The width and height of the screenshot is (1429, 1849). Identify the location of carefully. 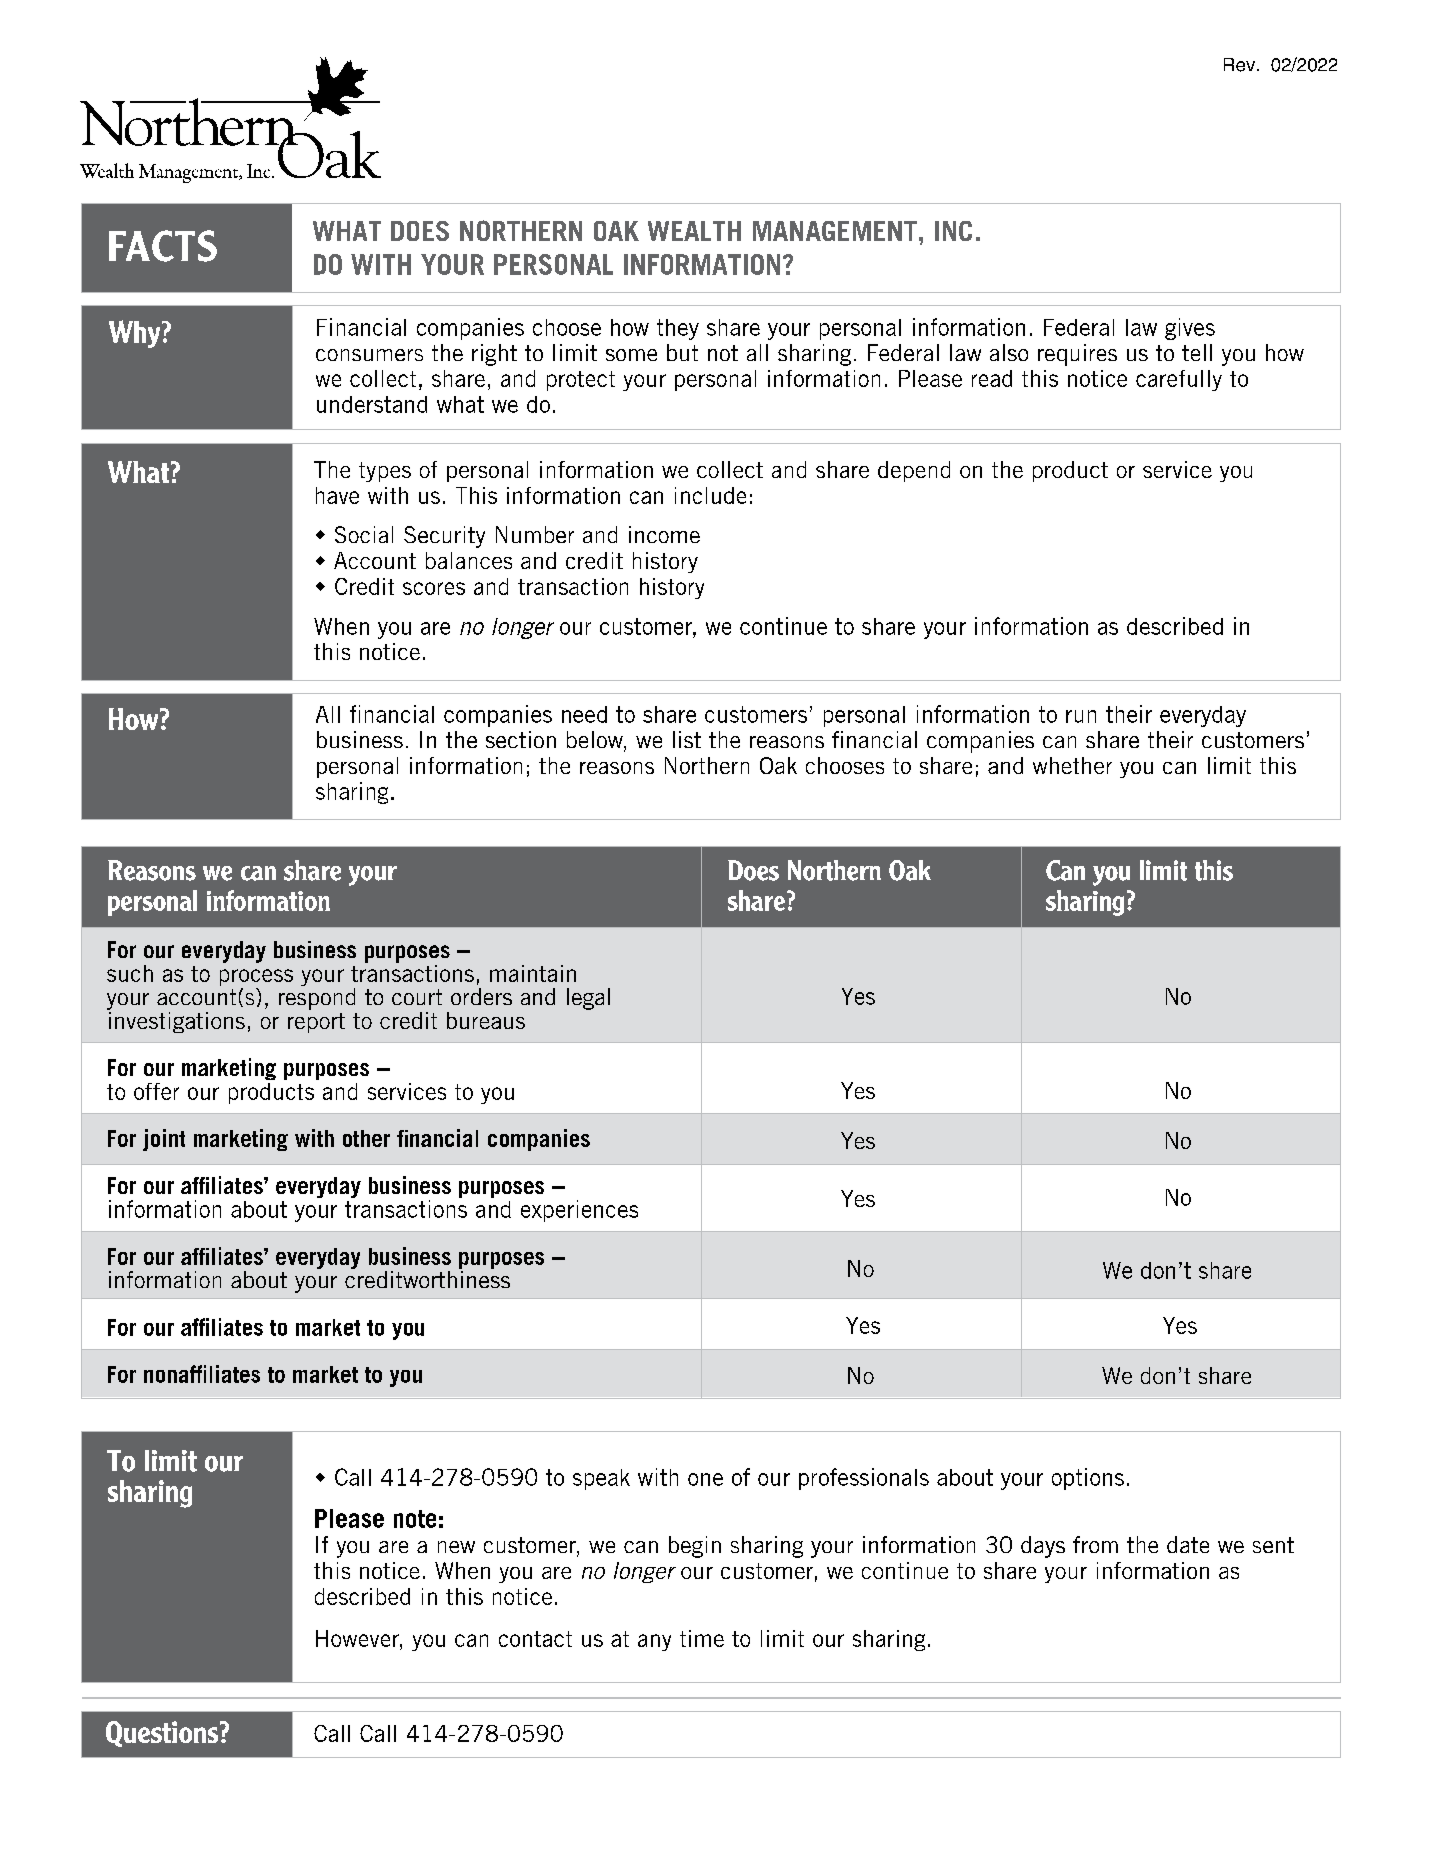
(1179, 380).
